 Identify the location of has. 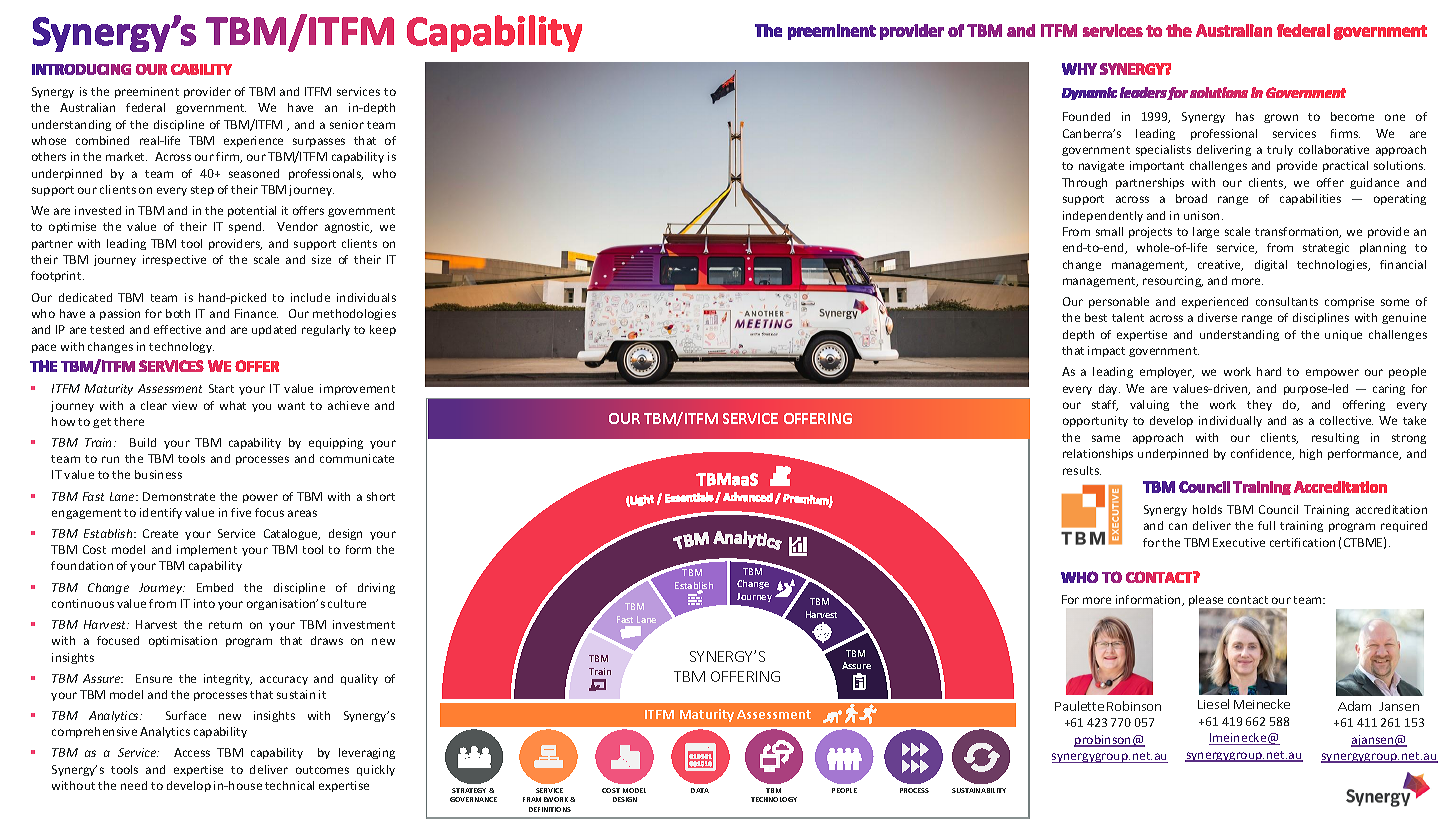
(1245, 116).
